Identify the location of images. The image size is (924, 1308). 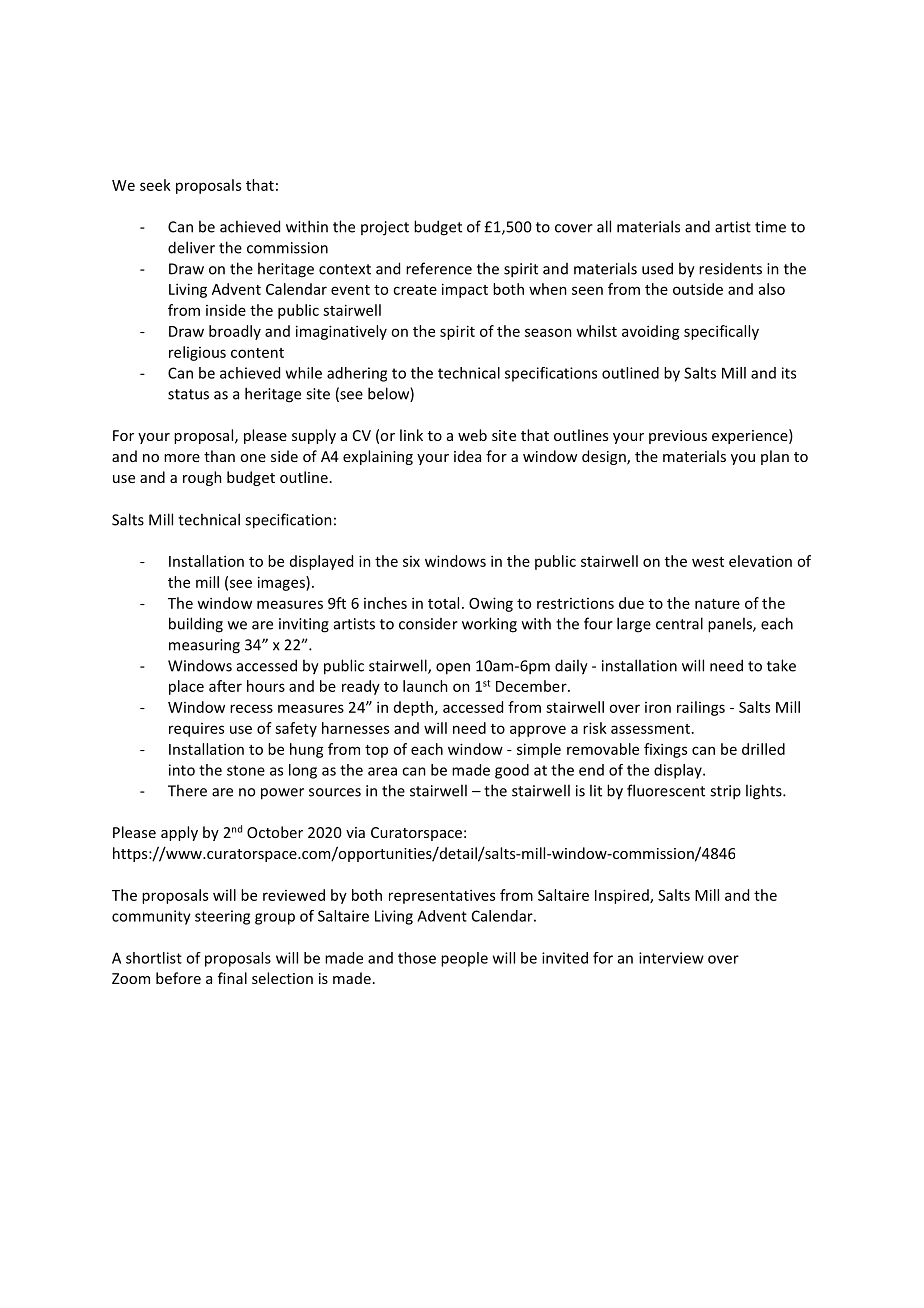
(282, 583).
